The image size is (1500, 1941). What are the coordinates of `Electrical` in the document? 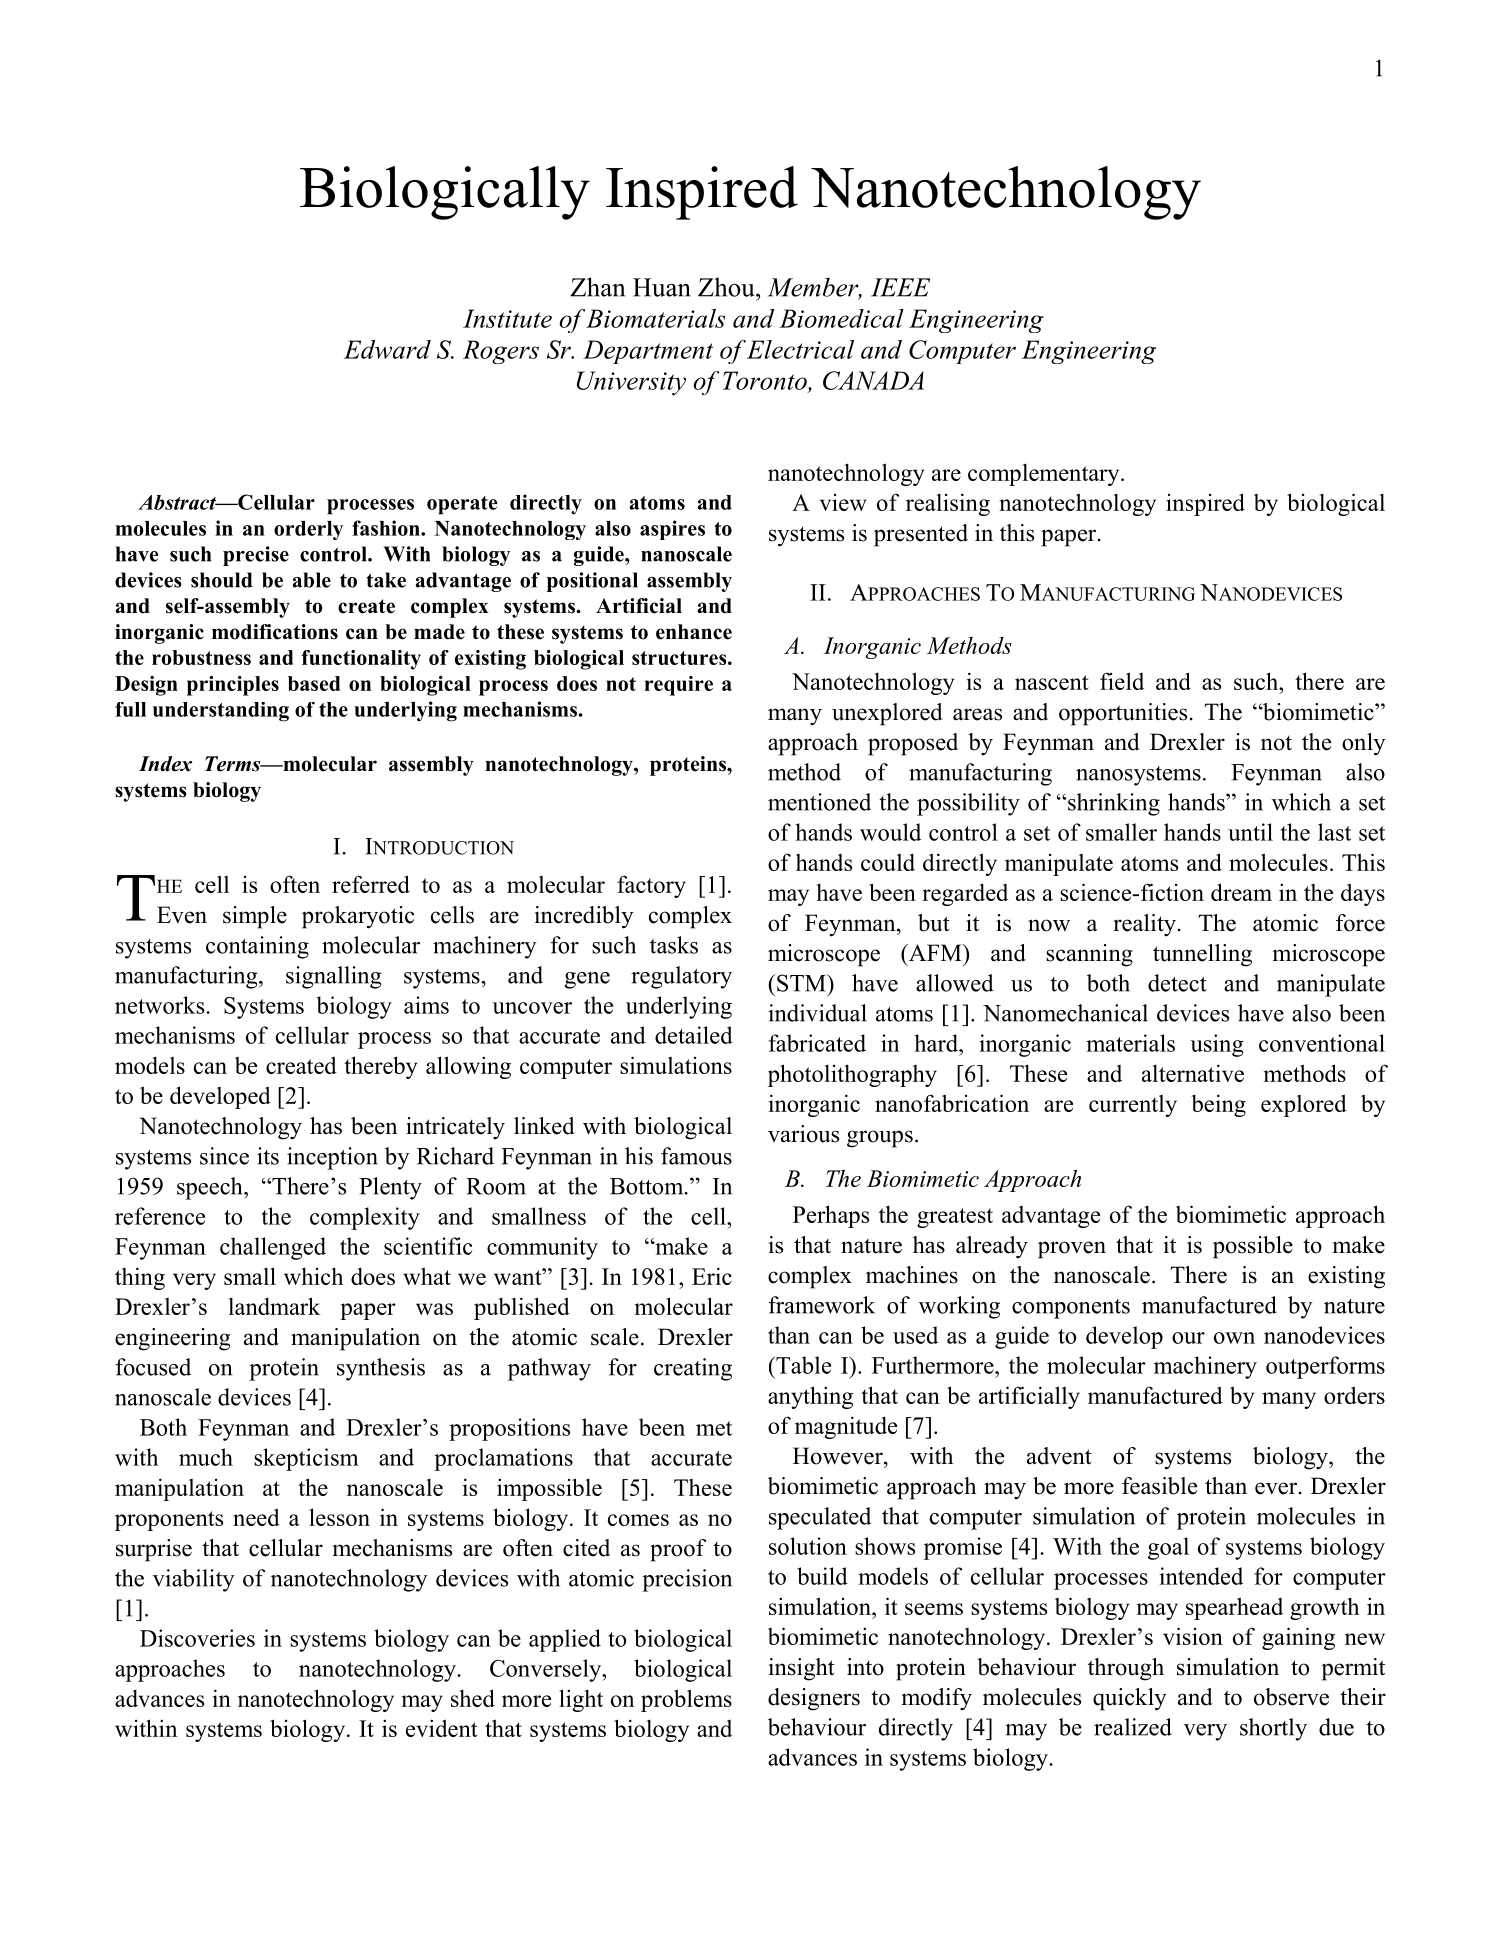 It's located at (800, 349).
